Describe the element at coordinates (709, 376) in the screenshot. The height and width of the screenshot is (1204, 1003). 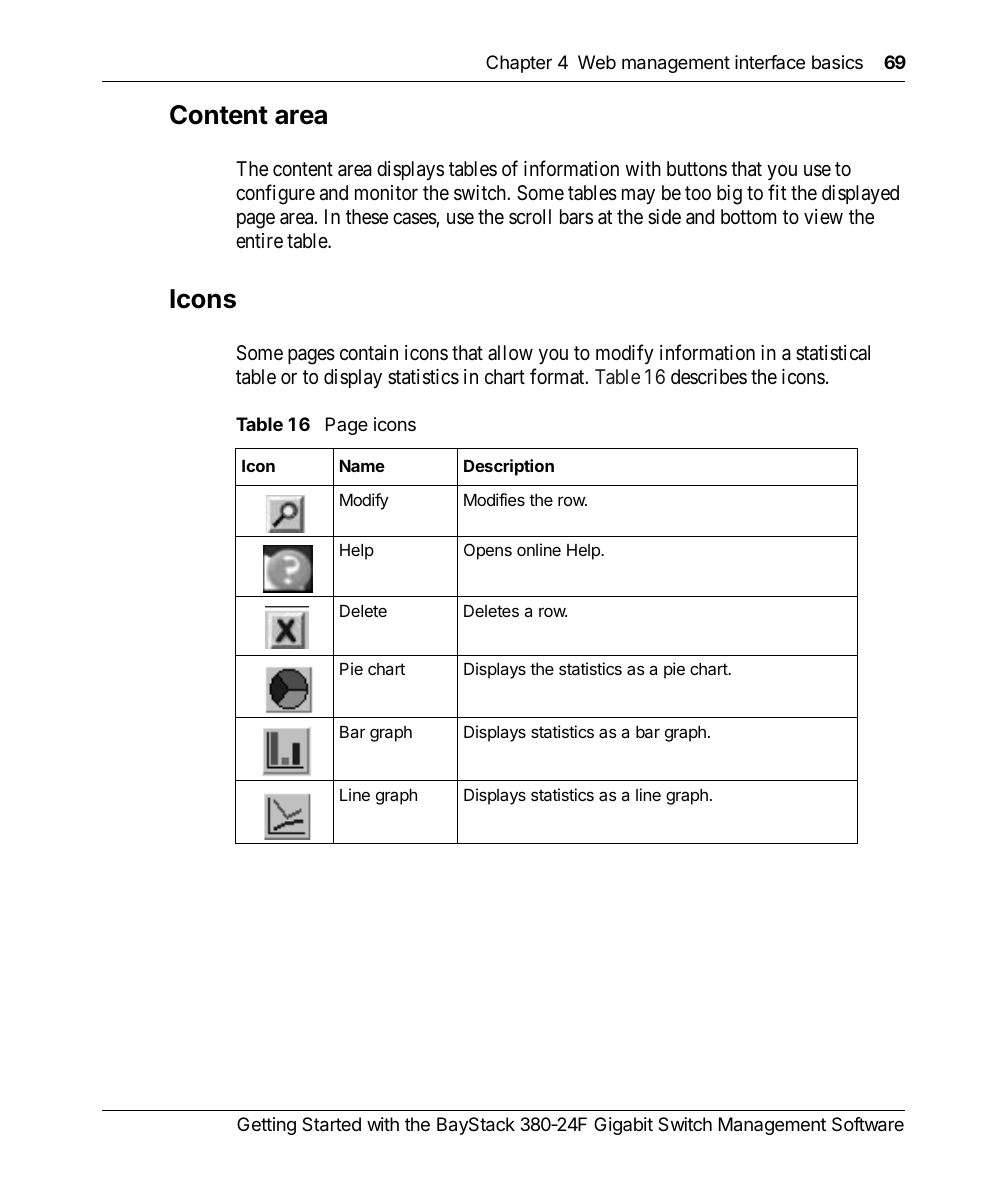
I see `describes` at that location.
